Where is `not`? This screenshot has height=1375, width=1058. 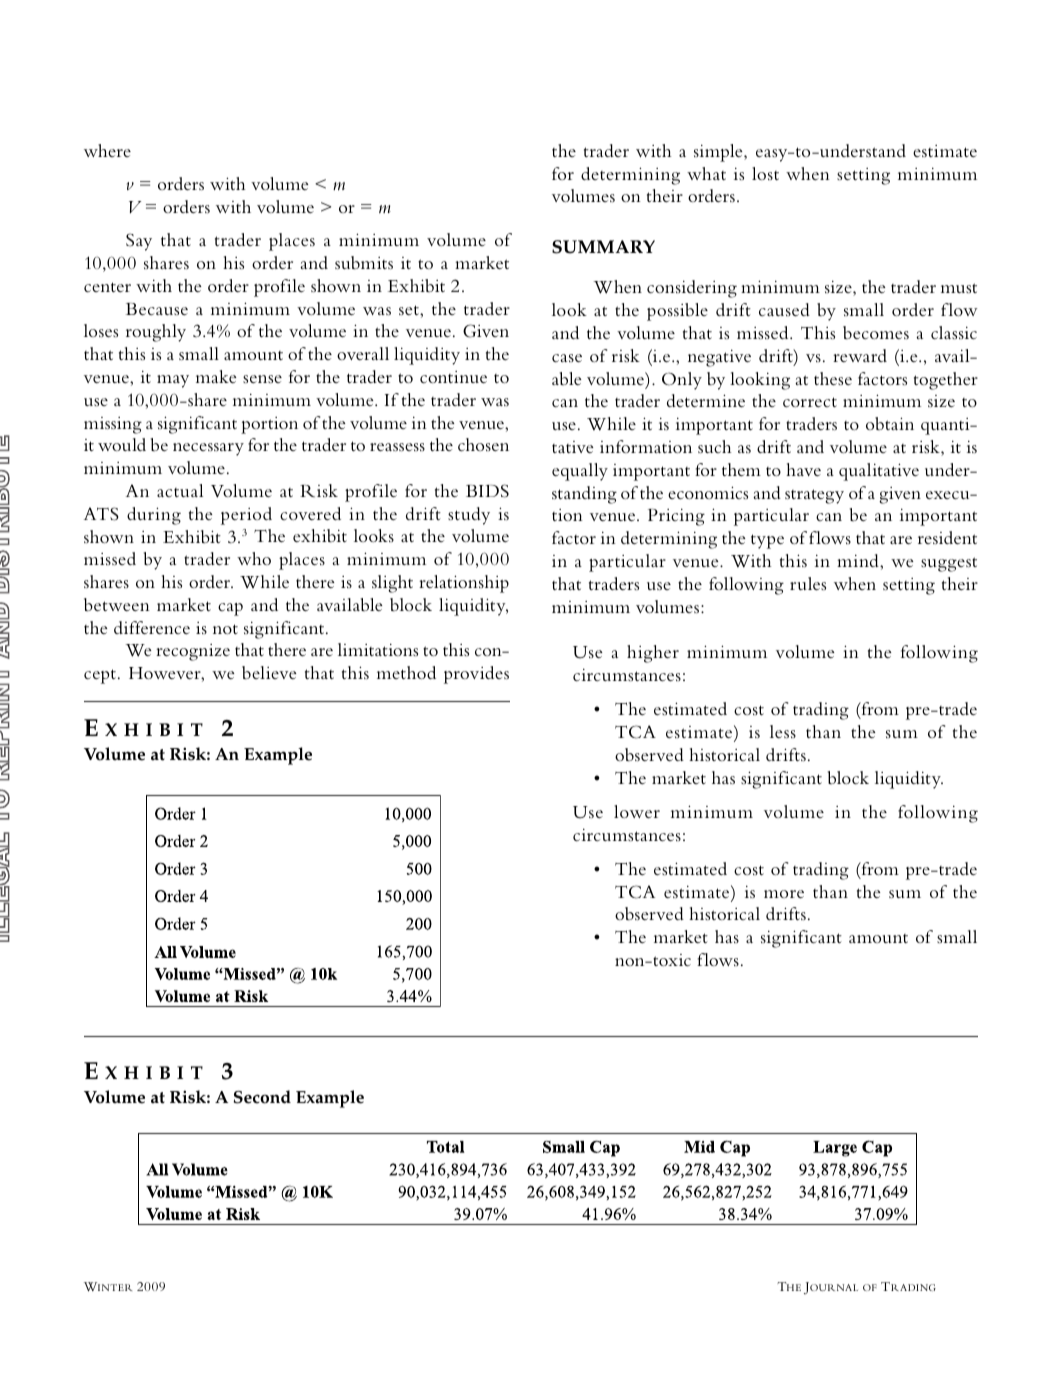 not is located at coordinates (225, 629).
